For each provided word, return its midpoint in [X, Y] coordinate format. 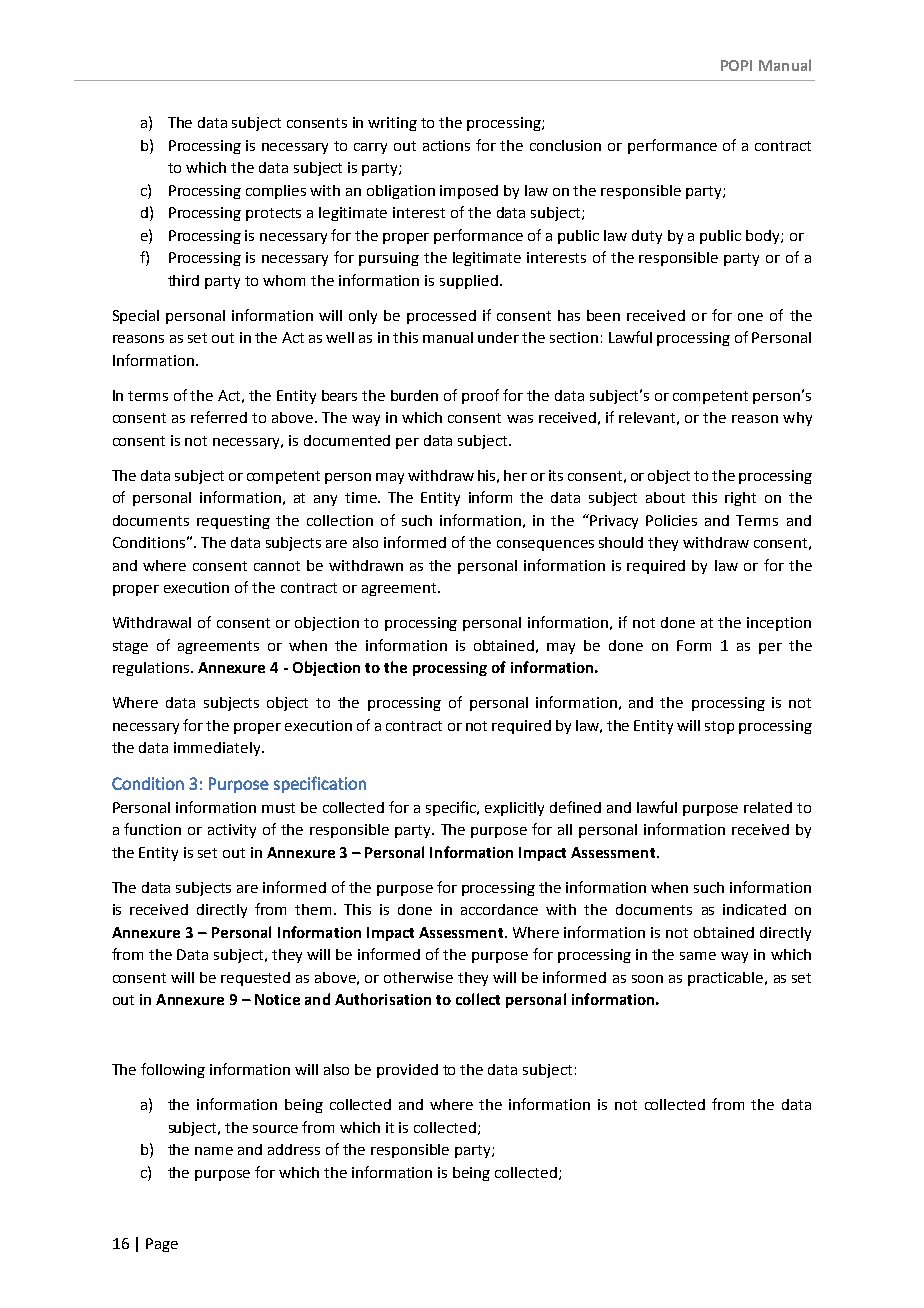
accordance [499, 909]
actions [446, 145]
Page [162, 1245]
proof [480, 396]
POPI [736, 65]
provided [407, 1071]
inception [779, 624]
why [797, 419]
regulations [152, 669]
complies [276, 192]
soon [647, 979]
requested [255, 979]
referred [219, 417]
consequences [545, 545]
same [698, 956]
